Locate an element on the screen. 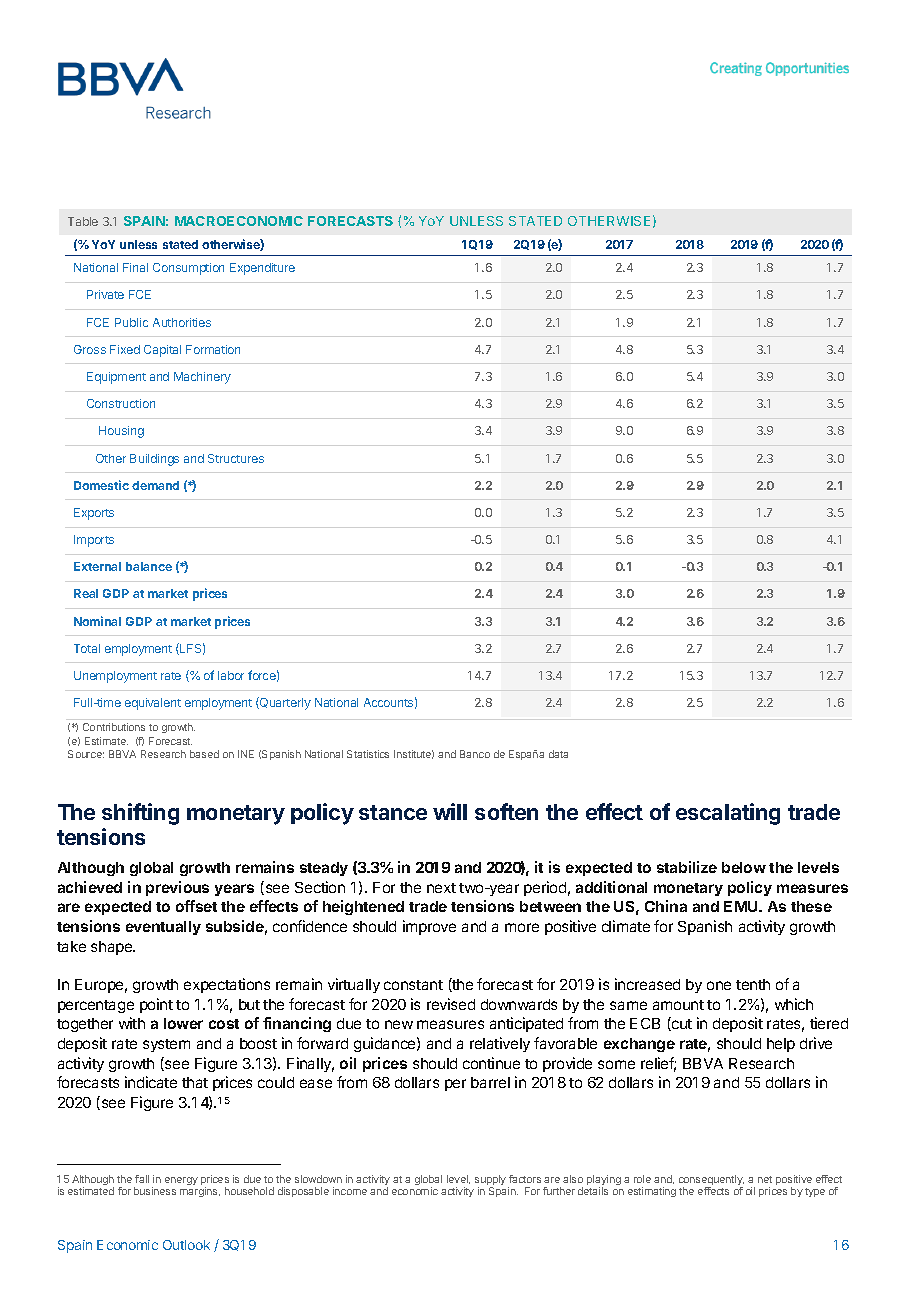  Expenditure is located at coordinates (262, 269).
